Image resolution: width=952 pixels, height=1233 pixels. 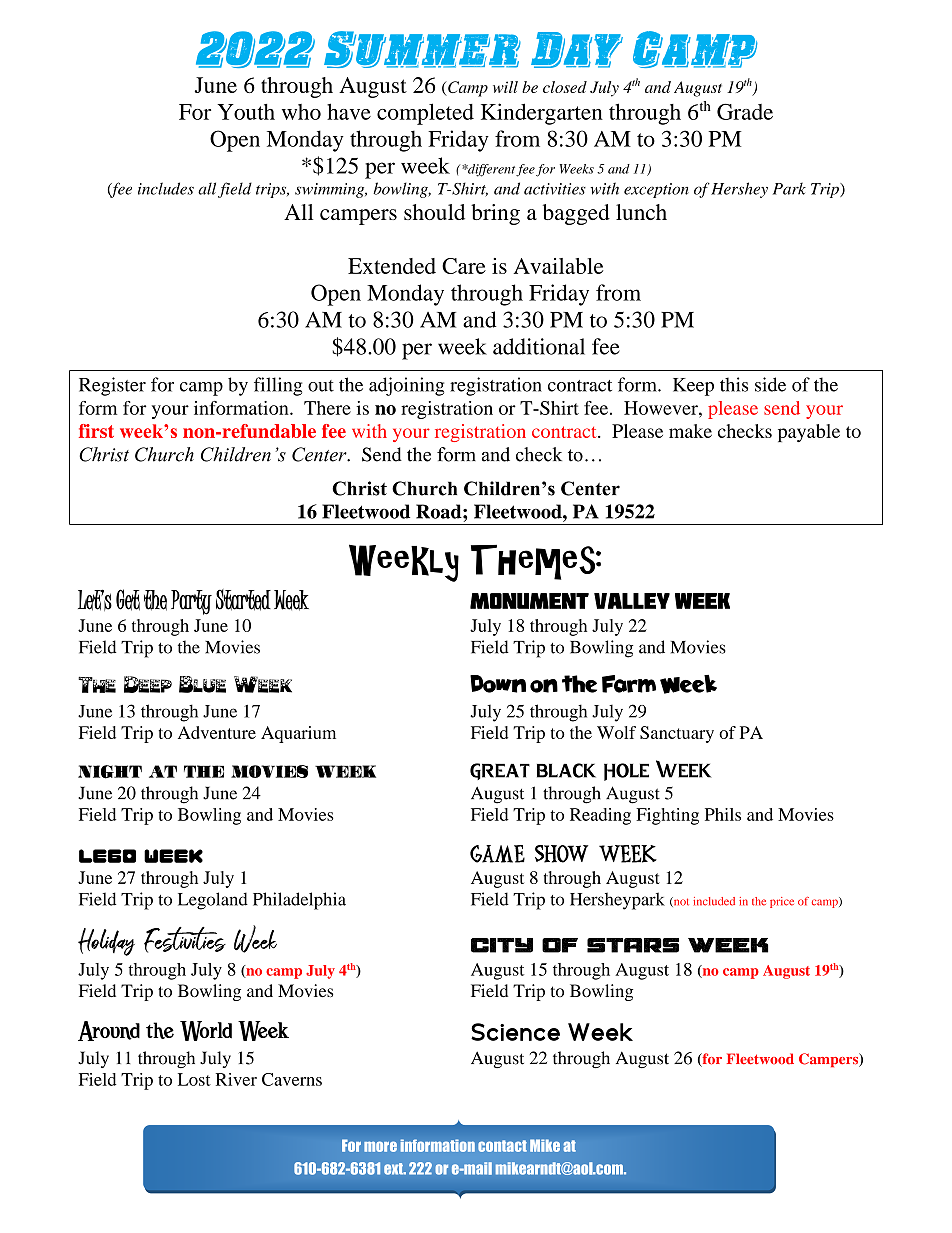 I want to click on Party, so click(x=191, y=602).
